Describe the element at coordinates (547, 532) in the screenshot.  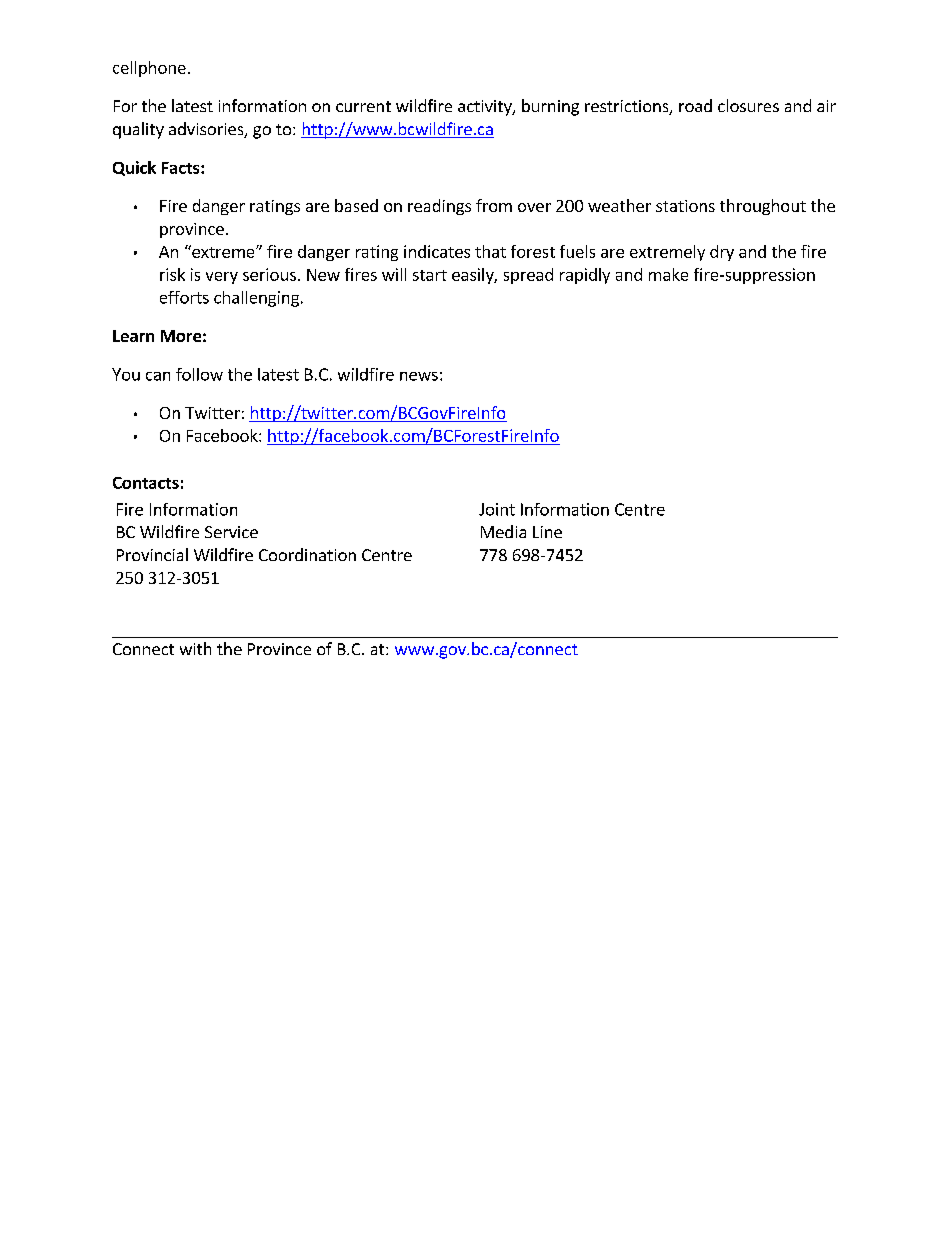
I see `Line` at that location.
